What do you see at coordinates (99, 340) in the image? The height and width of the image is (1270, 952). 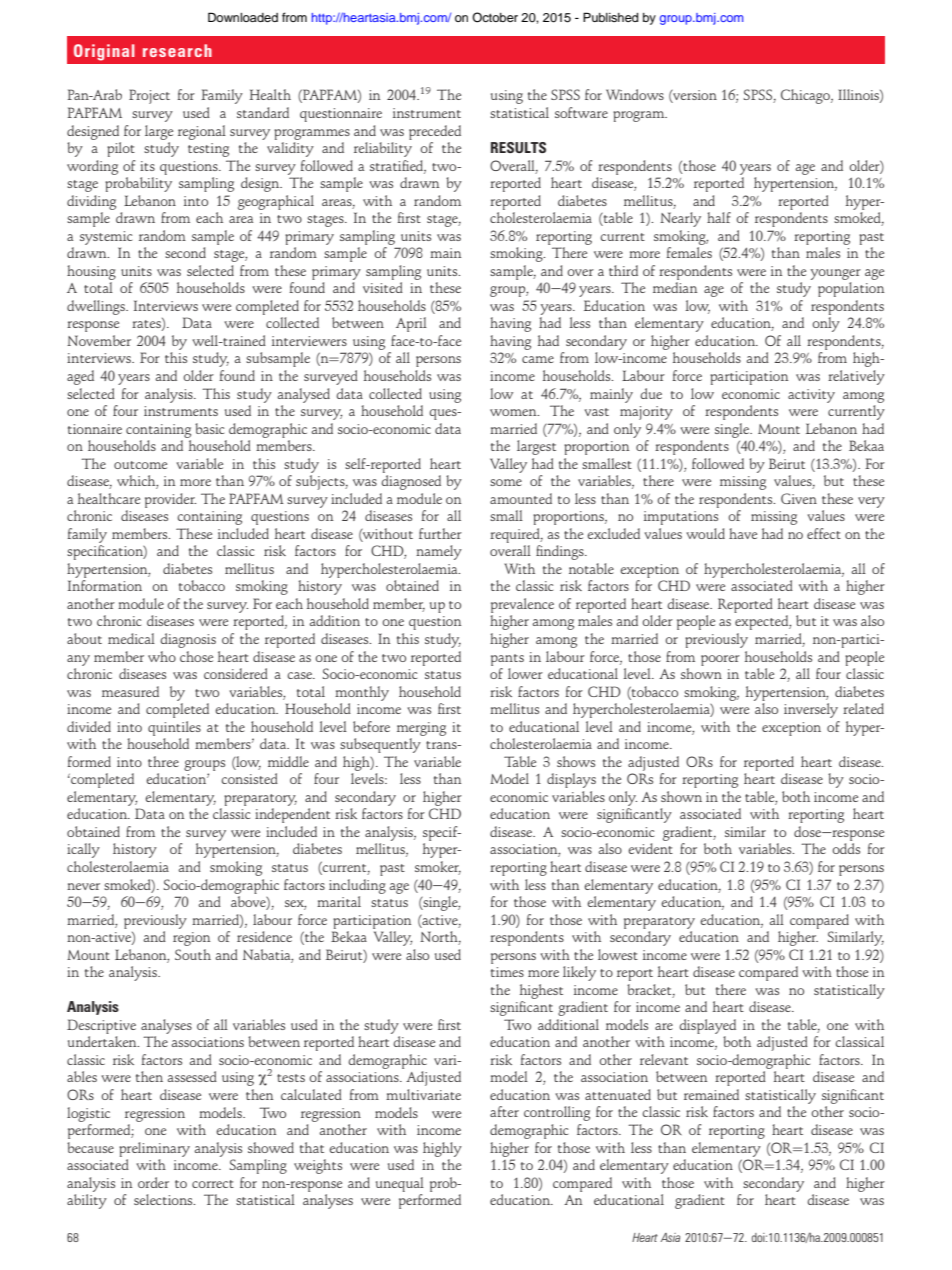 I see `November` at bounding box center [99, 340].
